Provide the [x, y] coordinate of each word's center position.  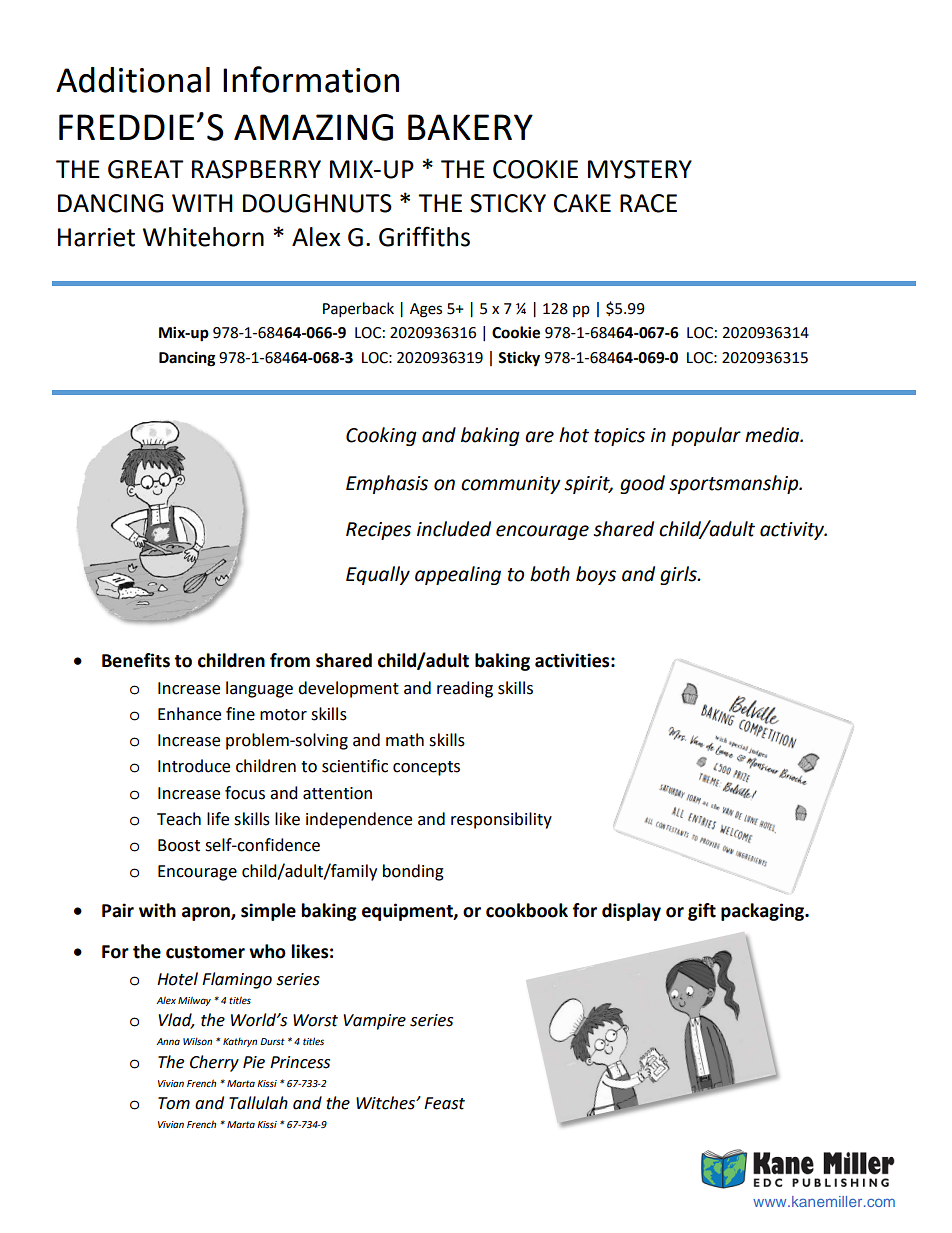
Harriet [96, 237]
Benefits [136, 660]
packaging [764, 912]
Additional [133, 80]
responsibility [501, 820]
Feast [444, 1103]
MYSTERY [640, 169]
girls [679, 575]
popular [706, 436]
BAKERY [470, 127]
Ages [426, 310]
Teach [179, 819]
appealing [458, 575]
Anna [168, 1041]
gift [702, 912]
